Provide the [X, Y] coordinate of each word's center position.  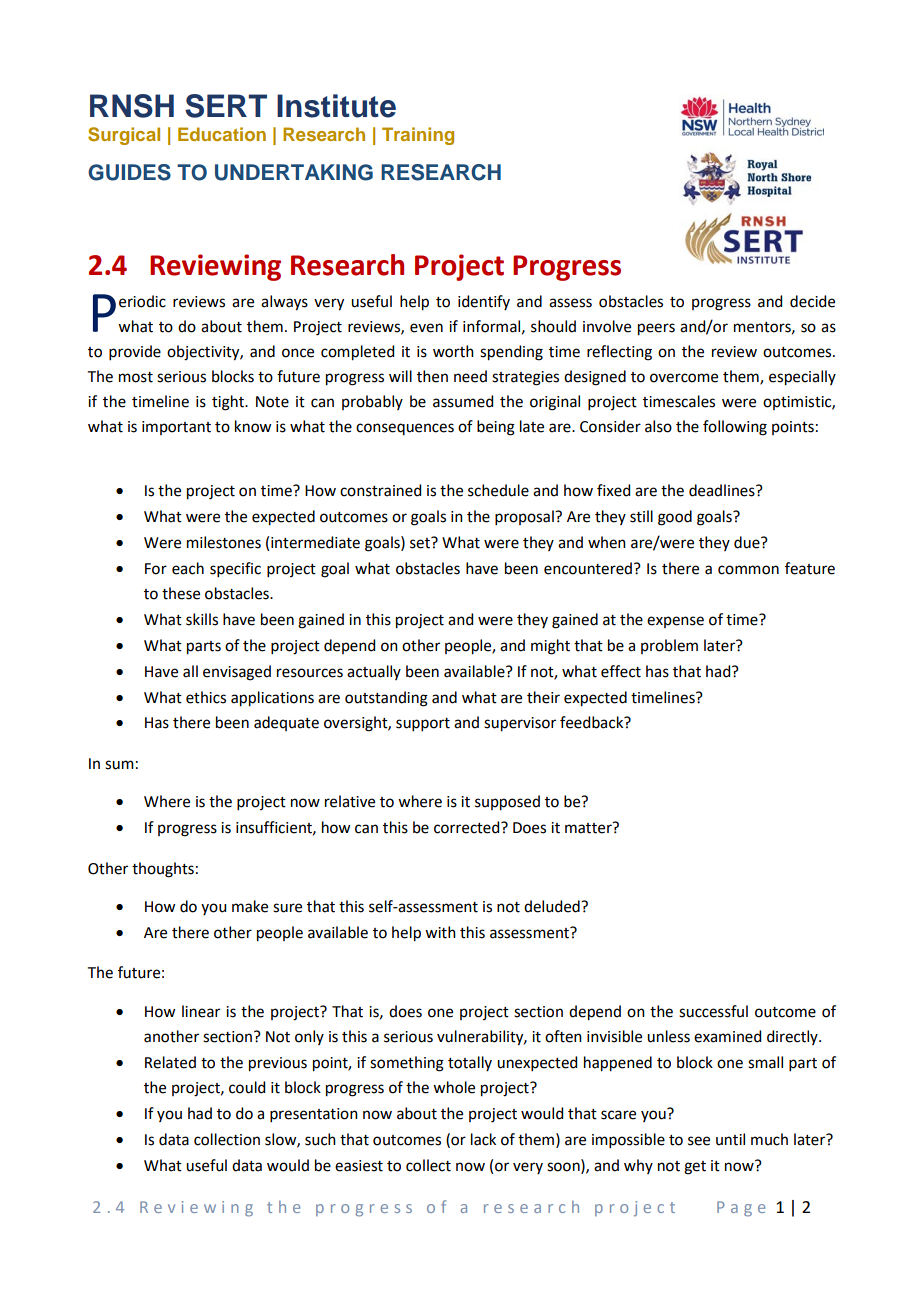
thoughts [163, 870]
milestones [224, 542]
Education [222, 134]
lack [483, 1139]
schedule [498, 490]
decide [812, 301]
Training [418, 136]
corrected [468, 827]
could [247, 1087]
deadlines [723, 490]
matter [589, 828]
